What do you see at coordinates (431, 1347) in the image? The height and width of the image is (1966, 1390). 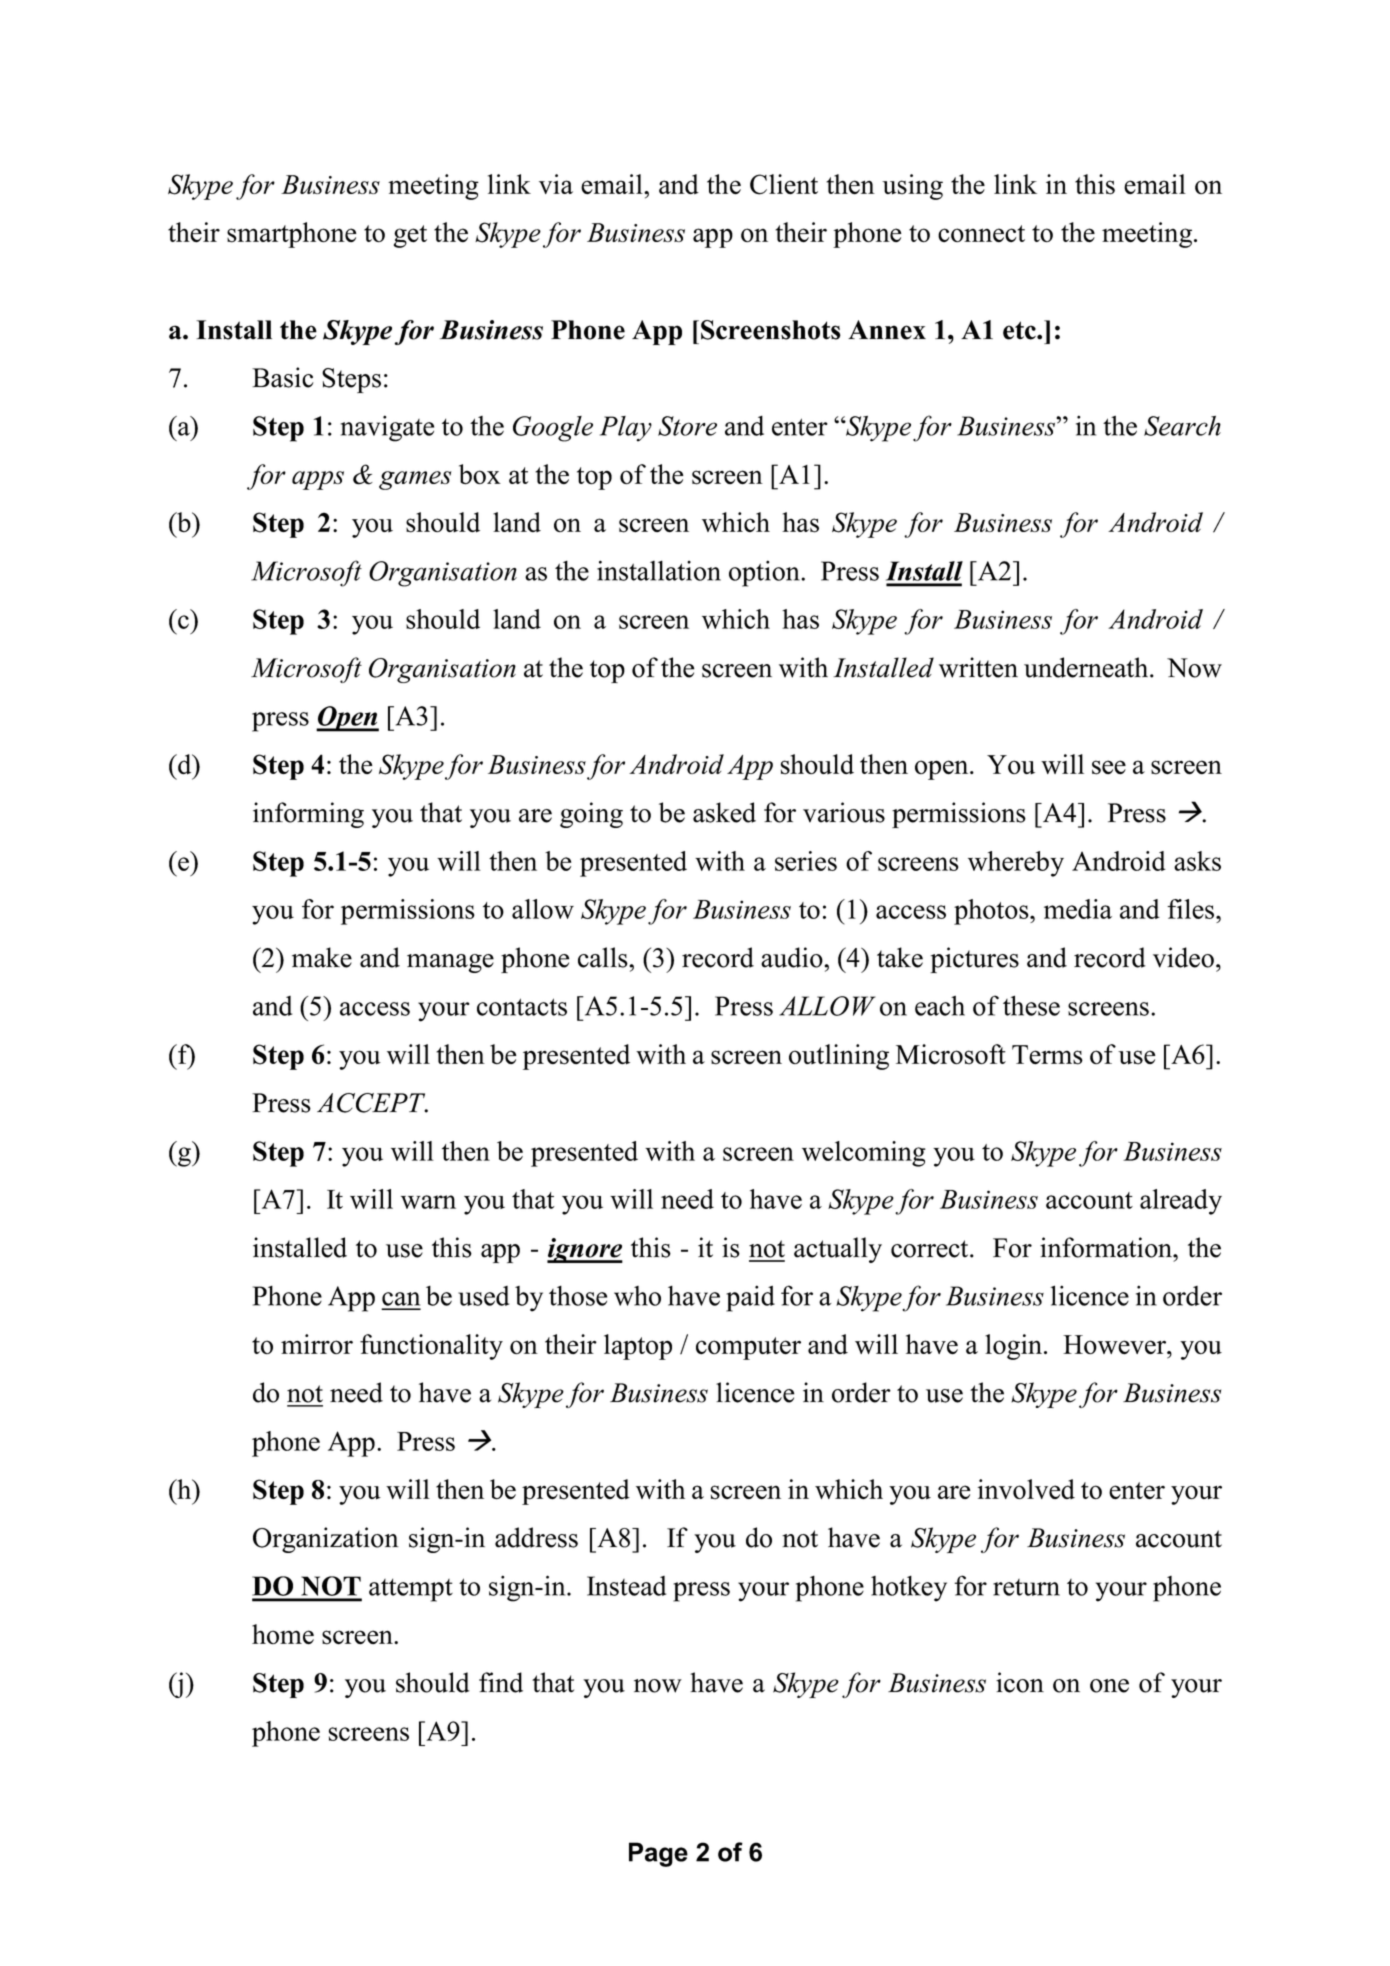 I see `functionality` at bounding box center [431, 1347].
